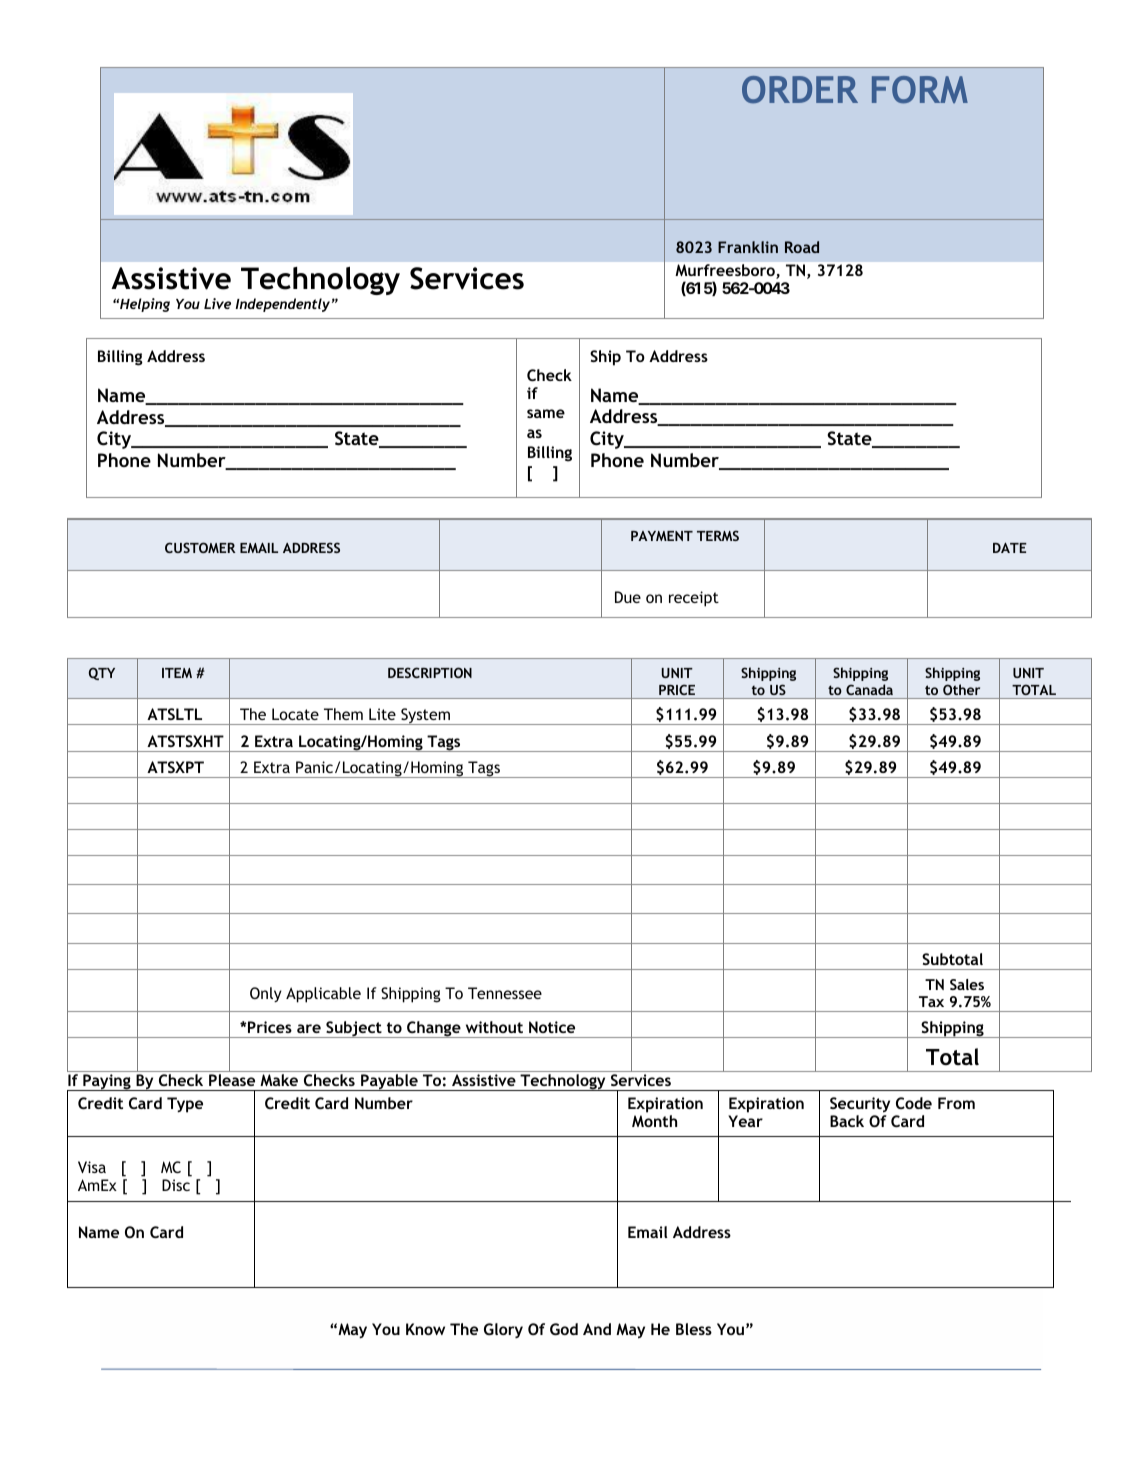  Describe the element at coordinates (564, 1329) in the screenshot. I see `God` at that location.
